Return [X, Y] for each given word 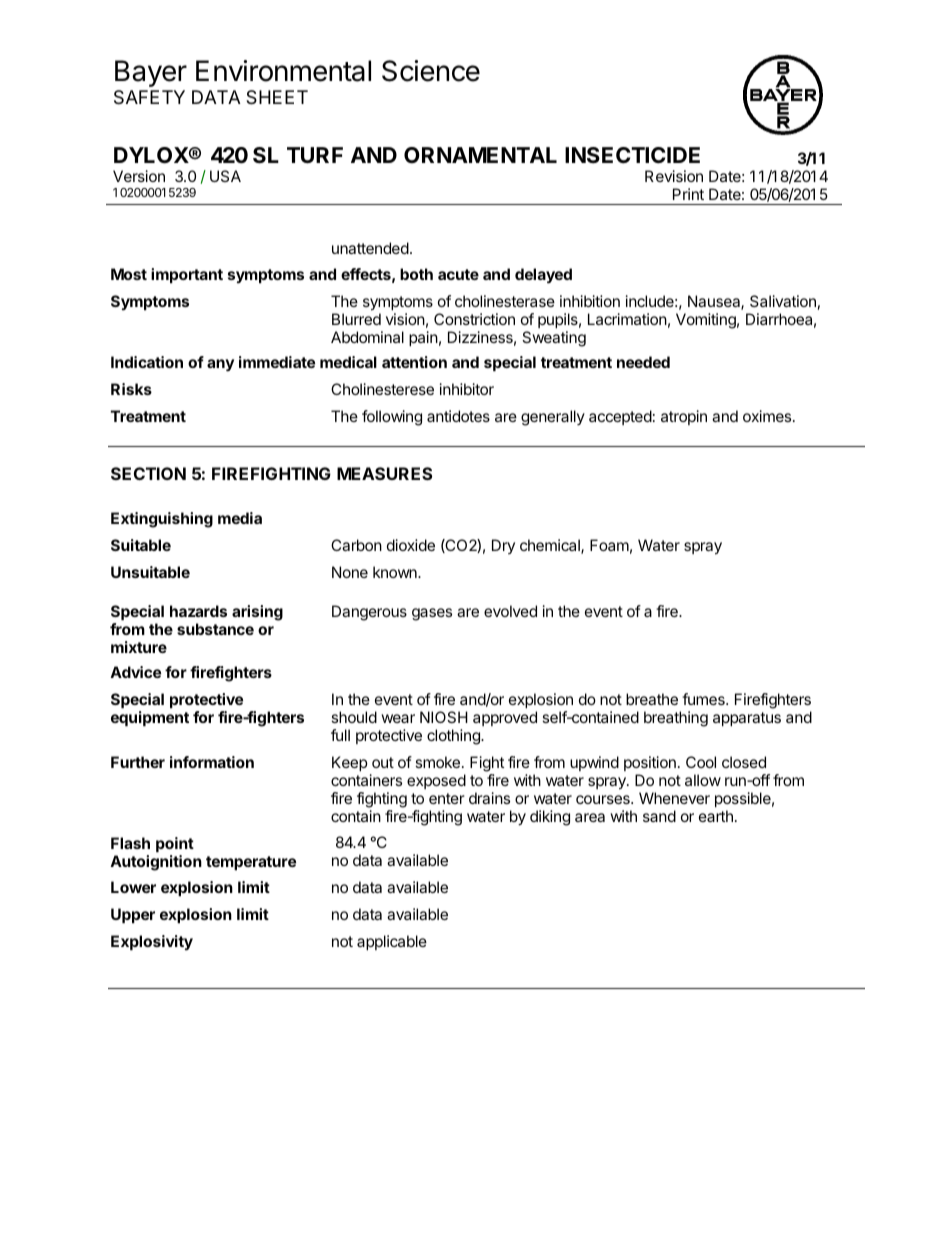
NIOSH [444, 717]
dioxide [411, 545]
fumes [704, 699]
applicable [392, 942]
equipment [150, 718]
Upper [133, 915]
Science [431, 71]
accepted [620, 417]
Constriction [474, 319]
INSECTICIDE [632, 155]
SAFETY [149, 97]
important [187, 275]
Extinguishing [162, 520]
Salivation [783, 301]
